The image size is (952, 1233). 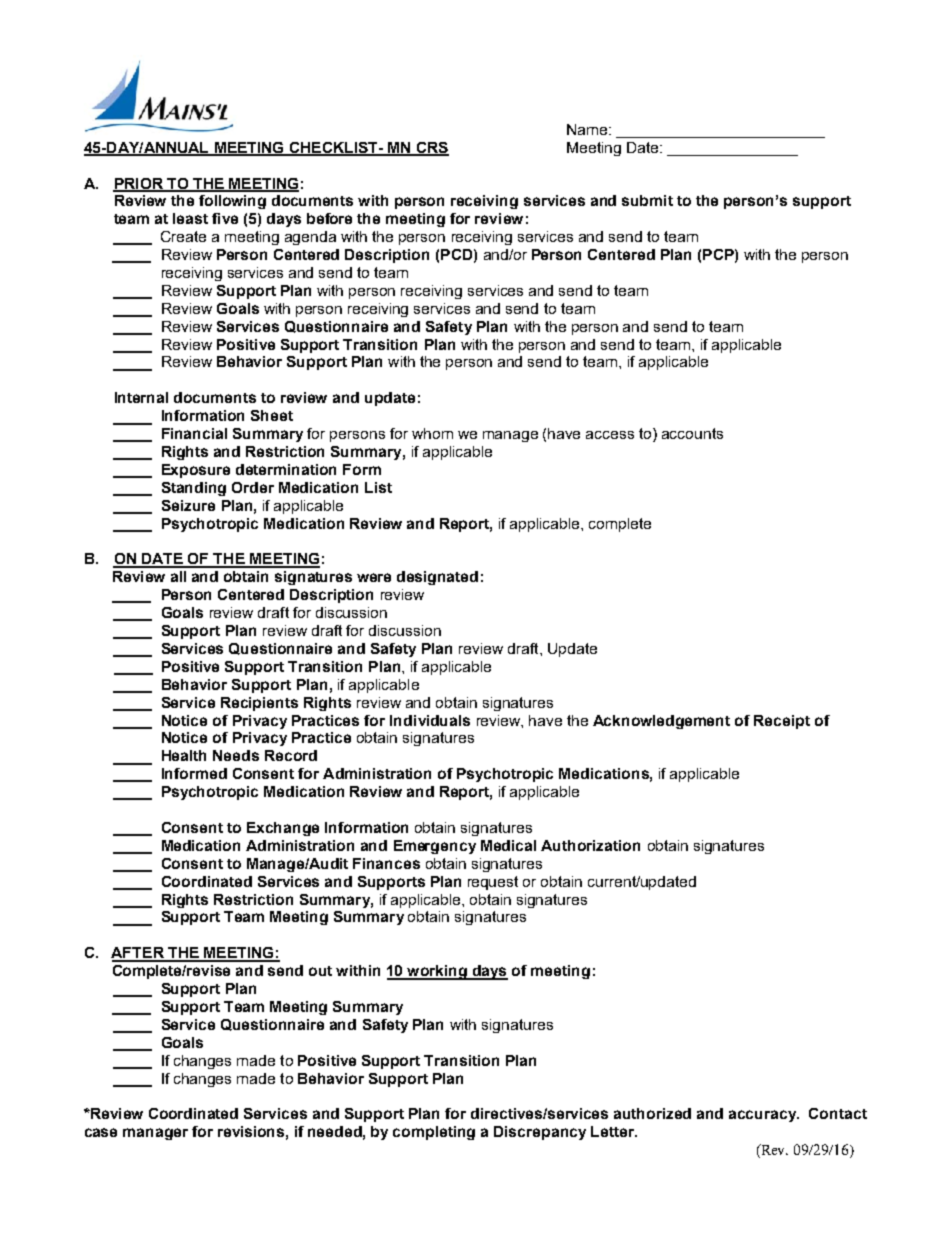 What do you see at coordinates (139, 184) in the image?
I see `PRIOR` at bounding box center [139, 184].
